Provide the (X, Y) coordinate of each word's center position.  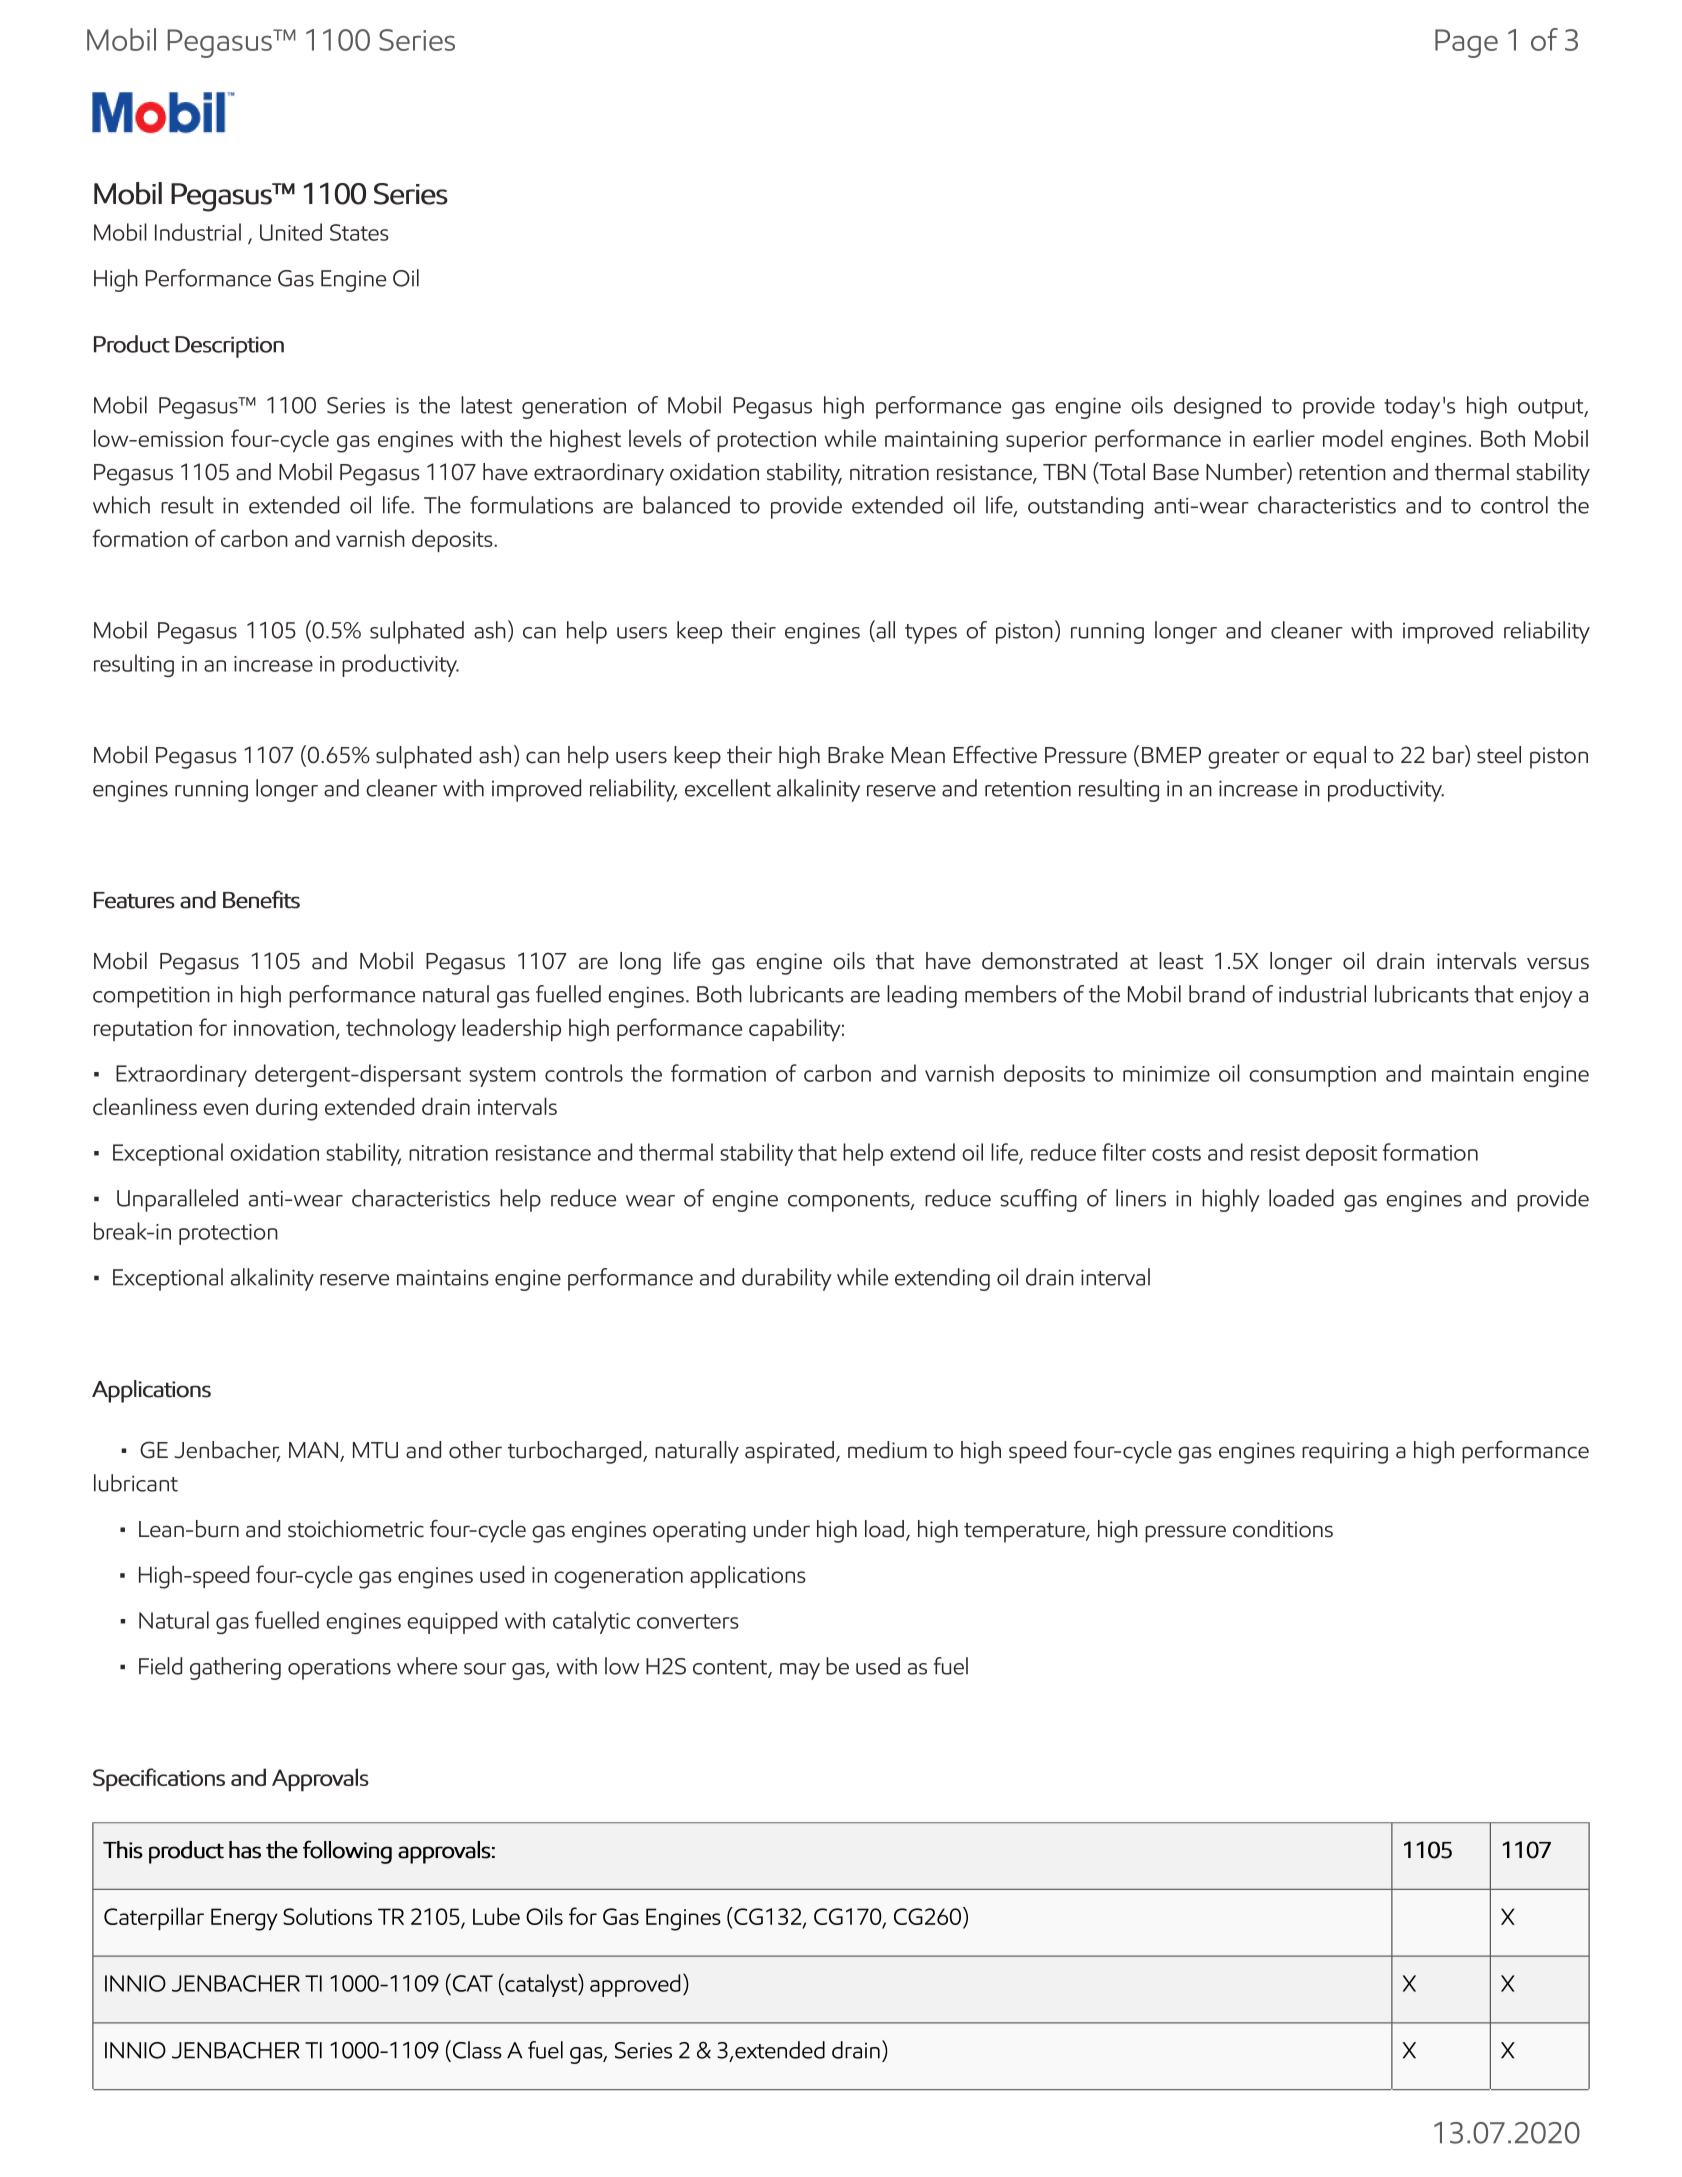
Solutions (327, 1916)
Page (1466, 43)
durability (787, 1279)
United (291, 232)
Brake (856, 755)
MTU (375, 1450)
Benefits (261, 899)
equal (1339, 757)
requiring (1345, 1453)
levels (655, 438)
